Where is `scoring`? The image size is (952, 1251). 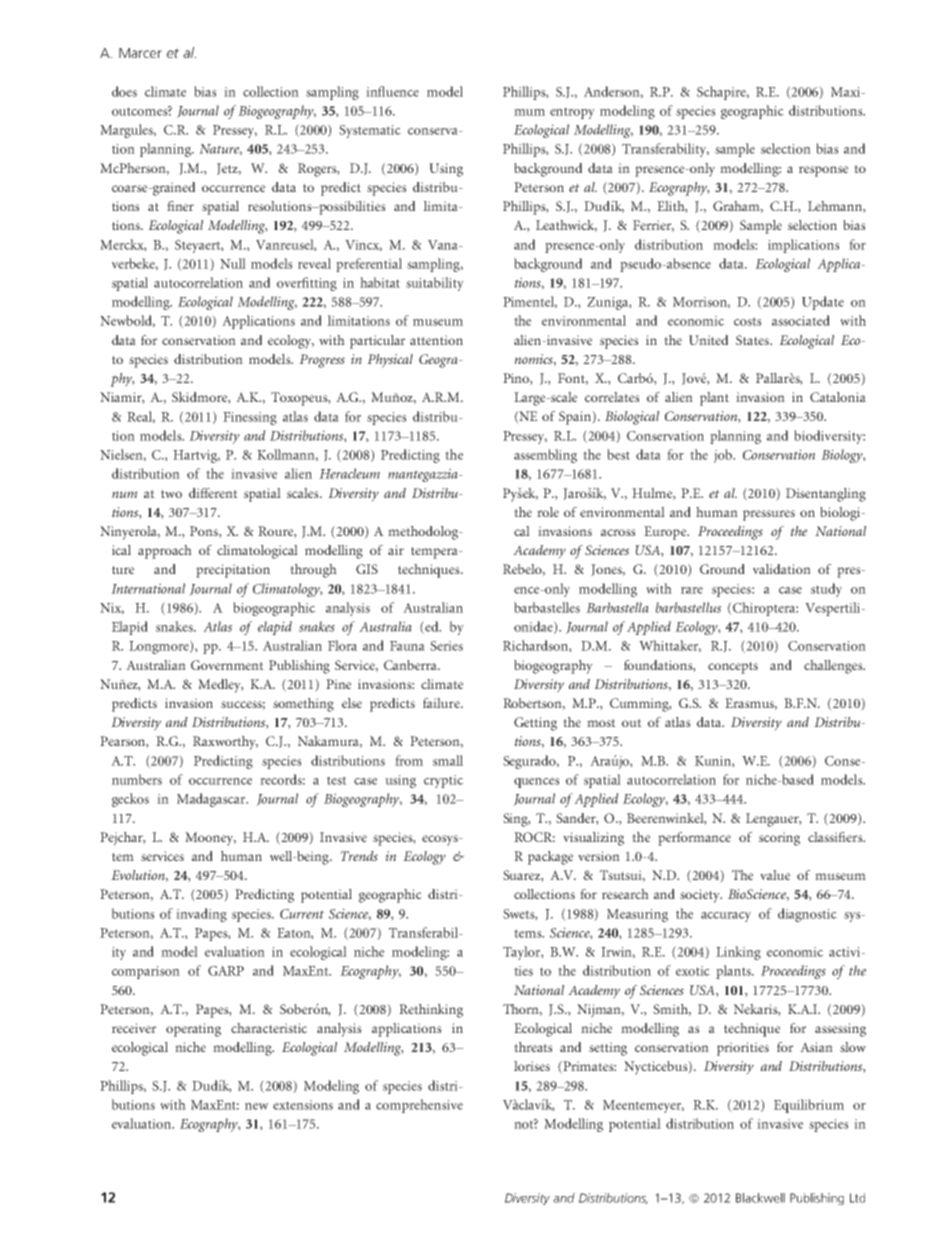 scoring is located at coordinates (779, 839).
